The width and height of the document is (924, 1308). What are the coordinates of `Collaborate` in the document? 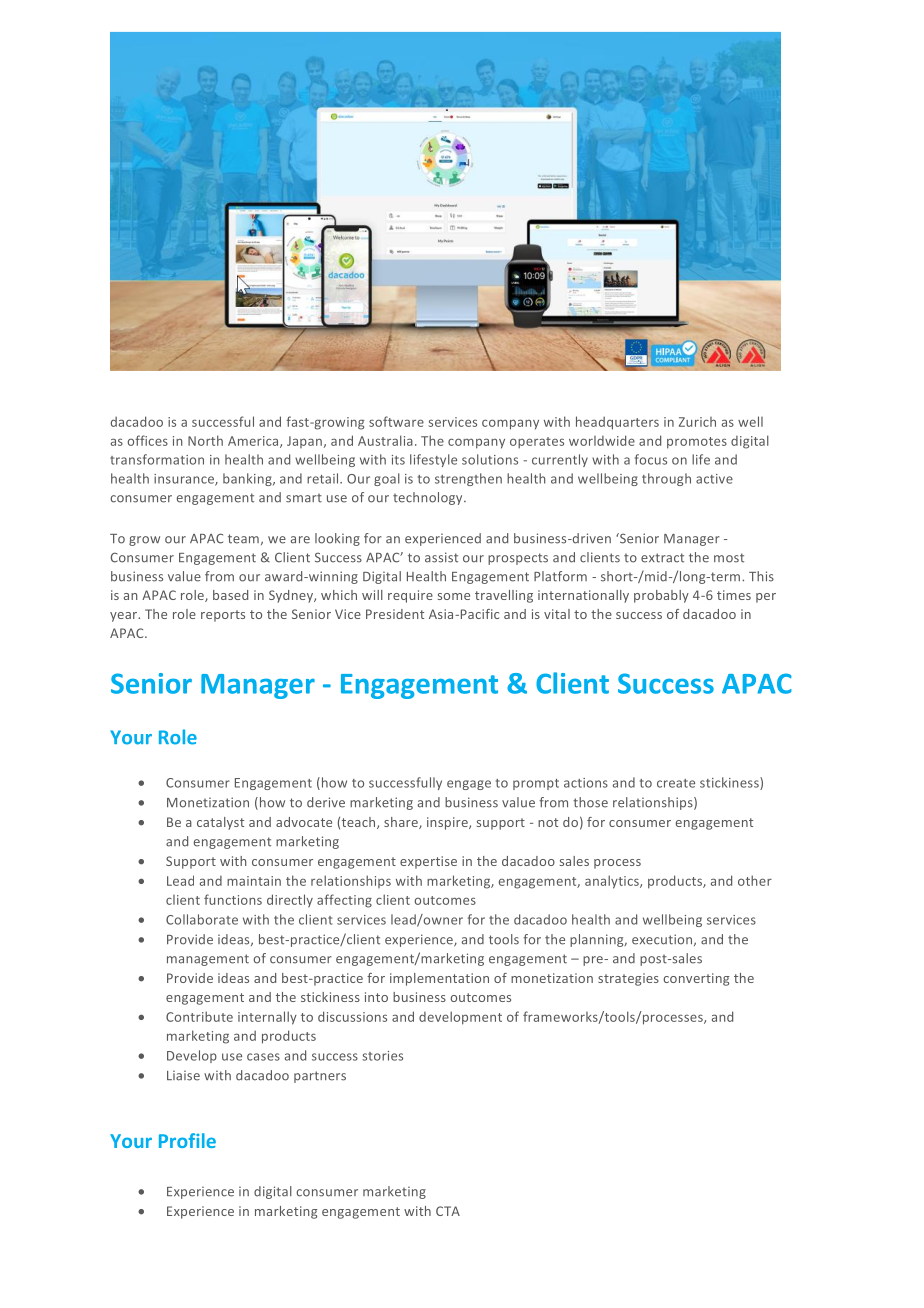 It's located at (202, 919).
